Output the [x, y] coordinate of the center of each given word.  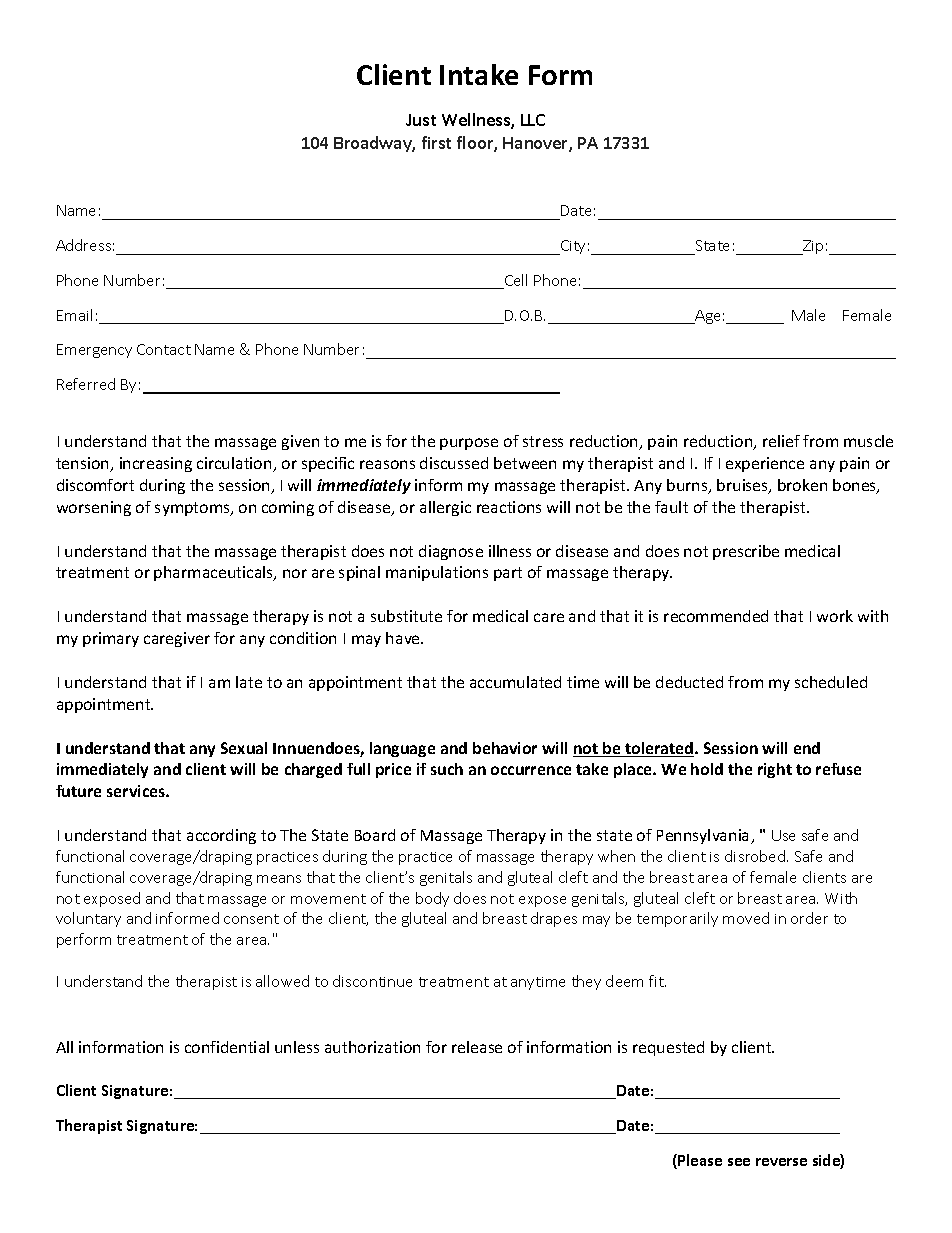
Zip [812, 247]
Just [421, 120]
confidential [227, 1047]
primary [111, 639]
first [436, 142]
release [477, 1047]
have [404, 638]
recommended [716, 616]
